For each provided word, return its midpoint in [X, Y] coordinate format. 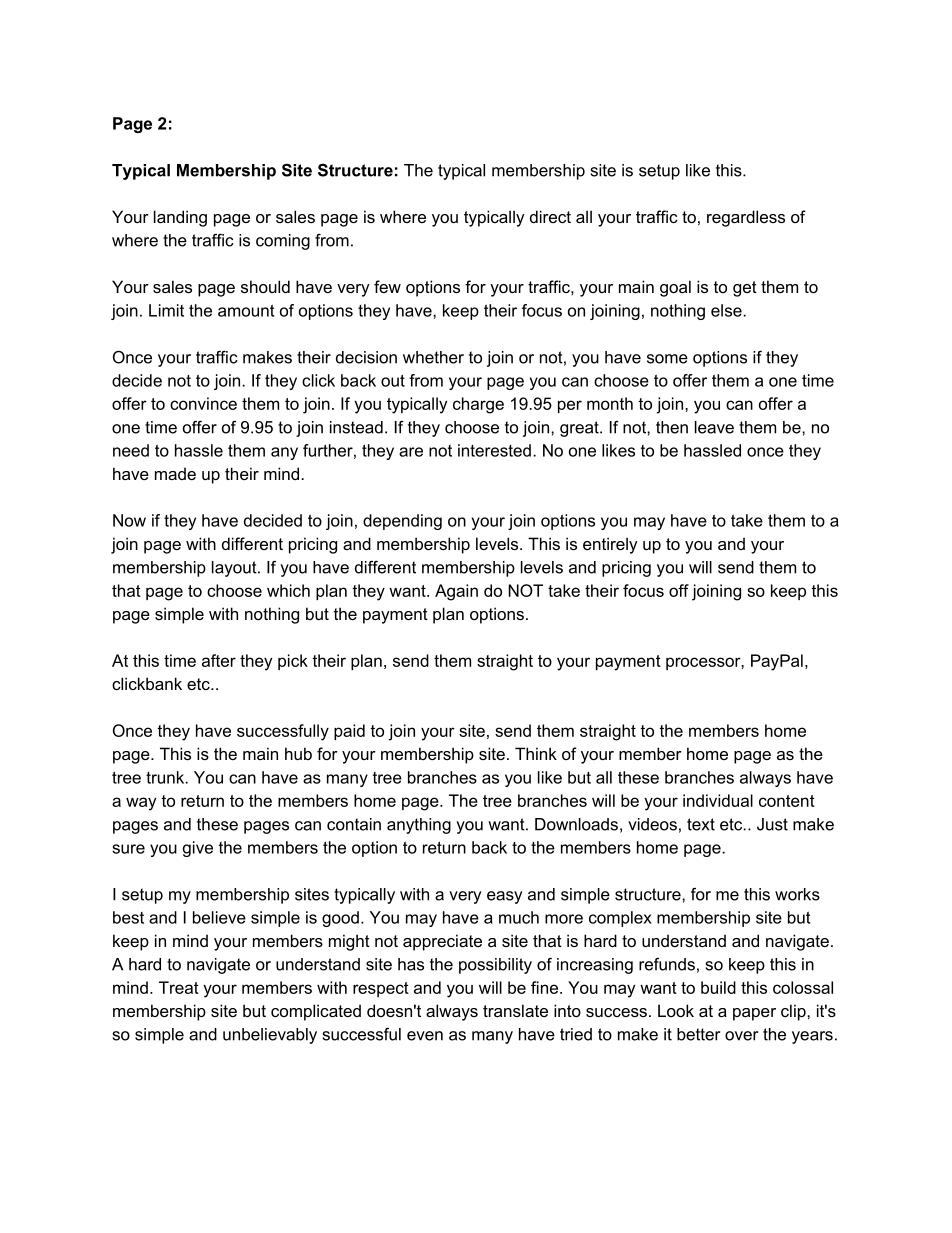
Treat [179, 987]
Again [456, 592]
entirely [610, 545]
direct [550, 216]
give [198, 849]
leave [714, 427]
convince [203, 403]
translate [515, 1010]
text [701, 824]
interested [494, 450]
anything [419, 826]
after [219, 660]
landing [180, 218]
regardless [746, 218]
